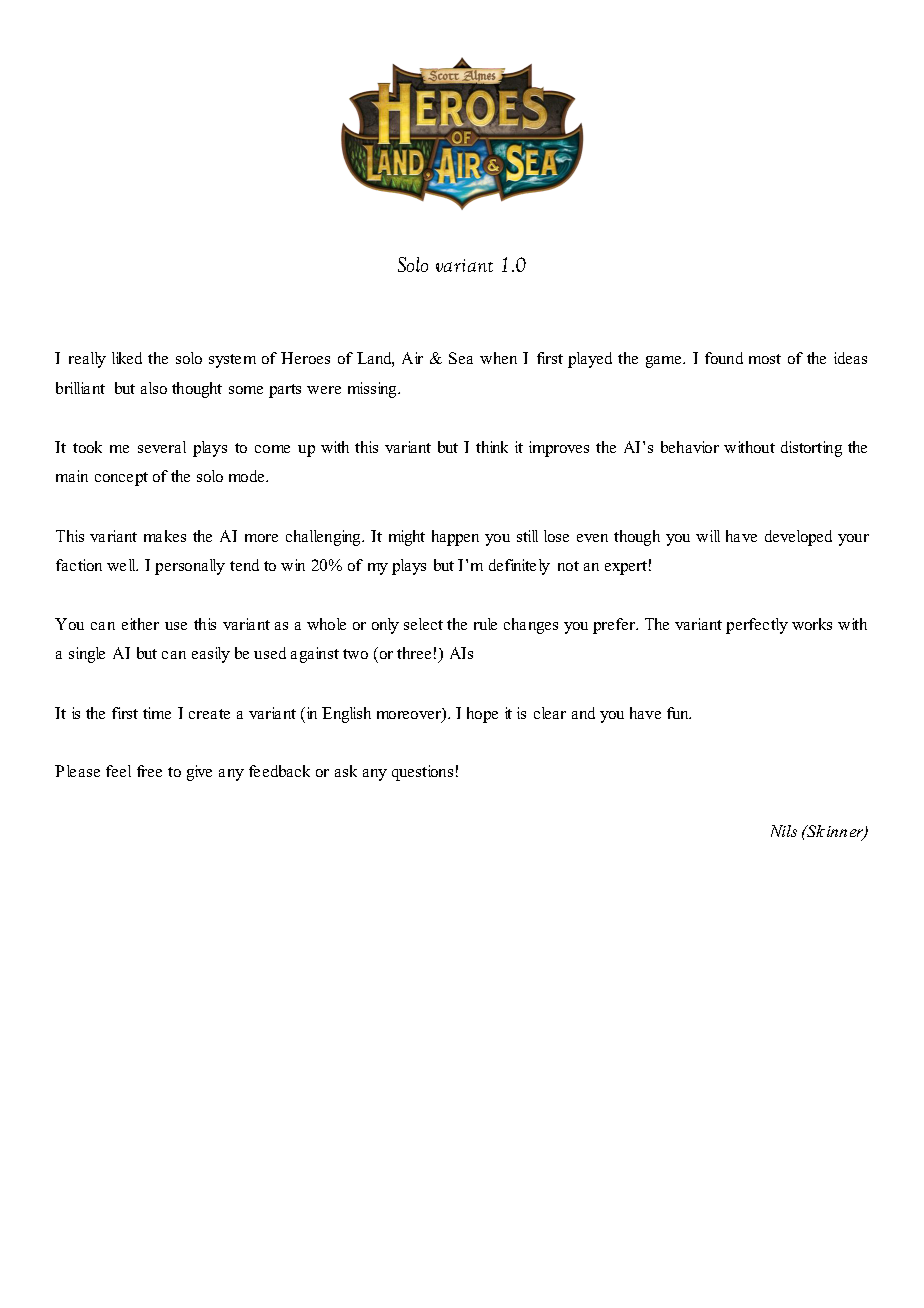  What do you see at coordinates (811, 449) in the image?
I see `distorting` at bounding box center [811, 449].
